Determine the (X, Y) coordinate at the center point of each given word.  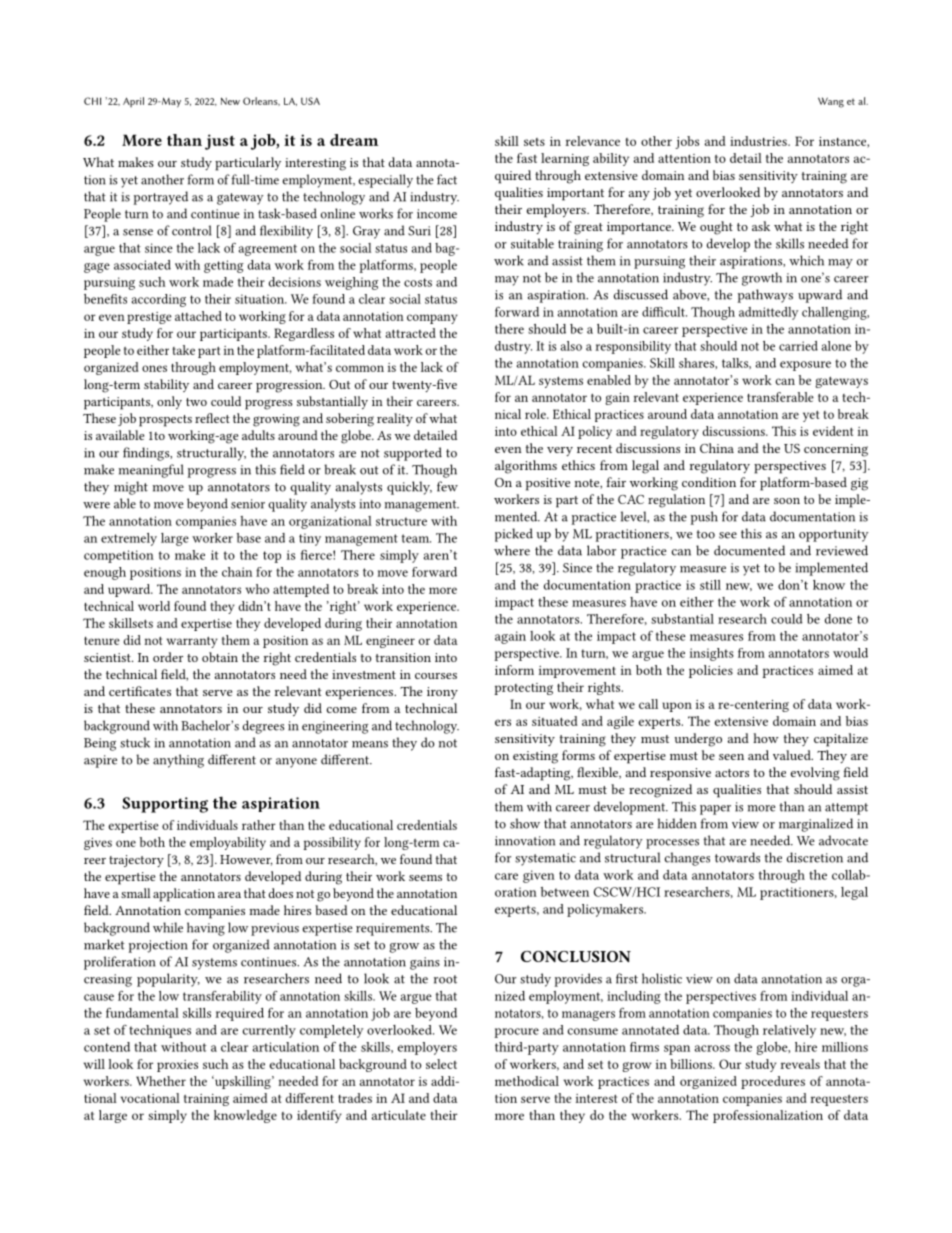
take (183, 350)
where (512, 550)
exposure (805, 366)
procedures (773, 1082)
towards (737, 857)
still (710, 585)
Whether (161, 1081)
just (220, 142)
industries (759, 141)
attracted (410, 333)
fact (447, 179)
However (246, 860)
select (441, 1064)
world (154, 606)
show (525, 823)
